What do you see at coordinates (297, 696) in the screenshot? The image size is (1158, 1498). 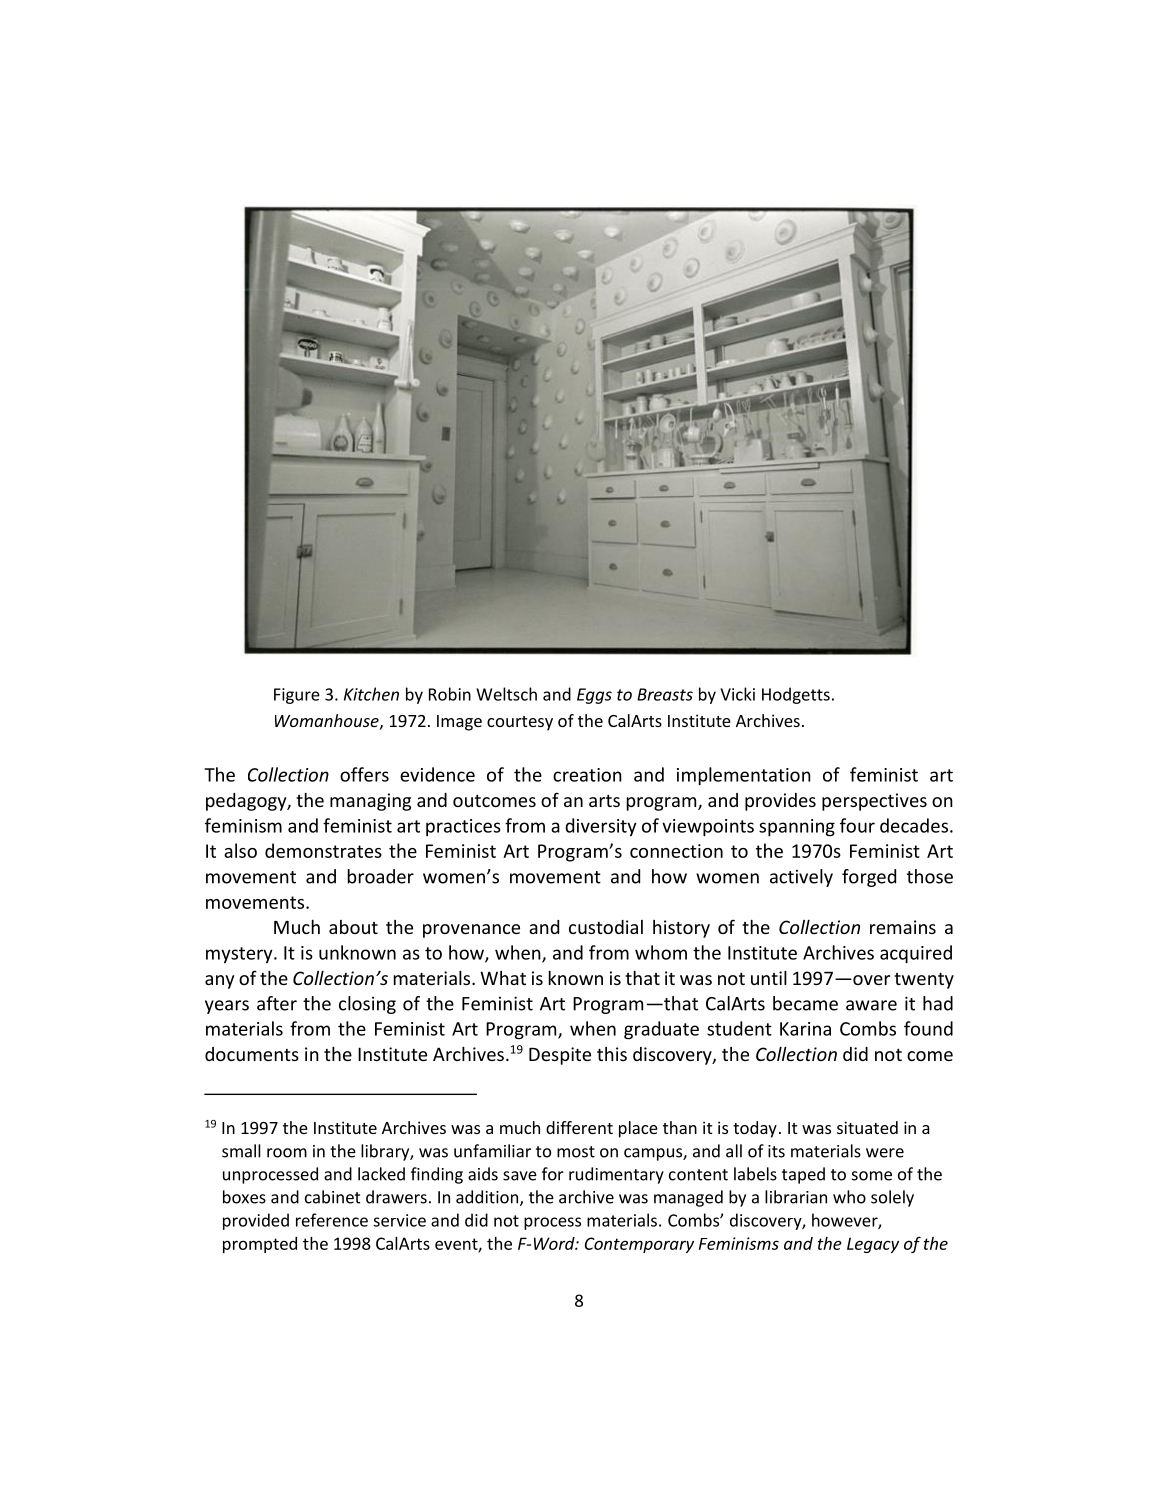 I see `Figure` at bounding box center [297, 696].
